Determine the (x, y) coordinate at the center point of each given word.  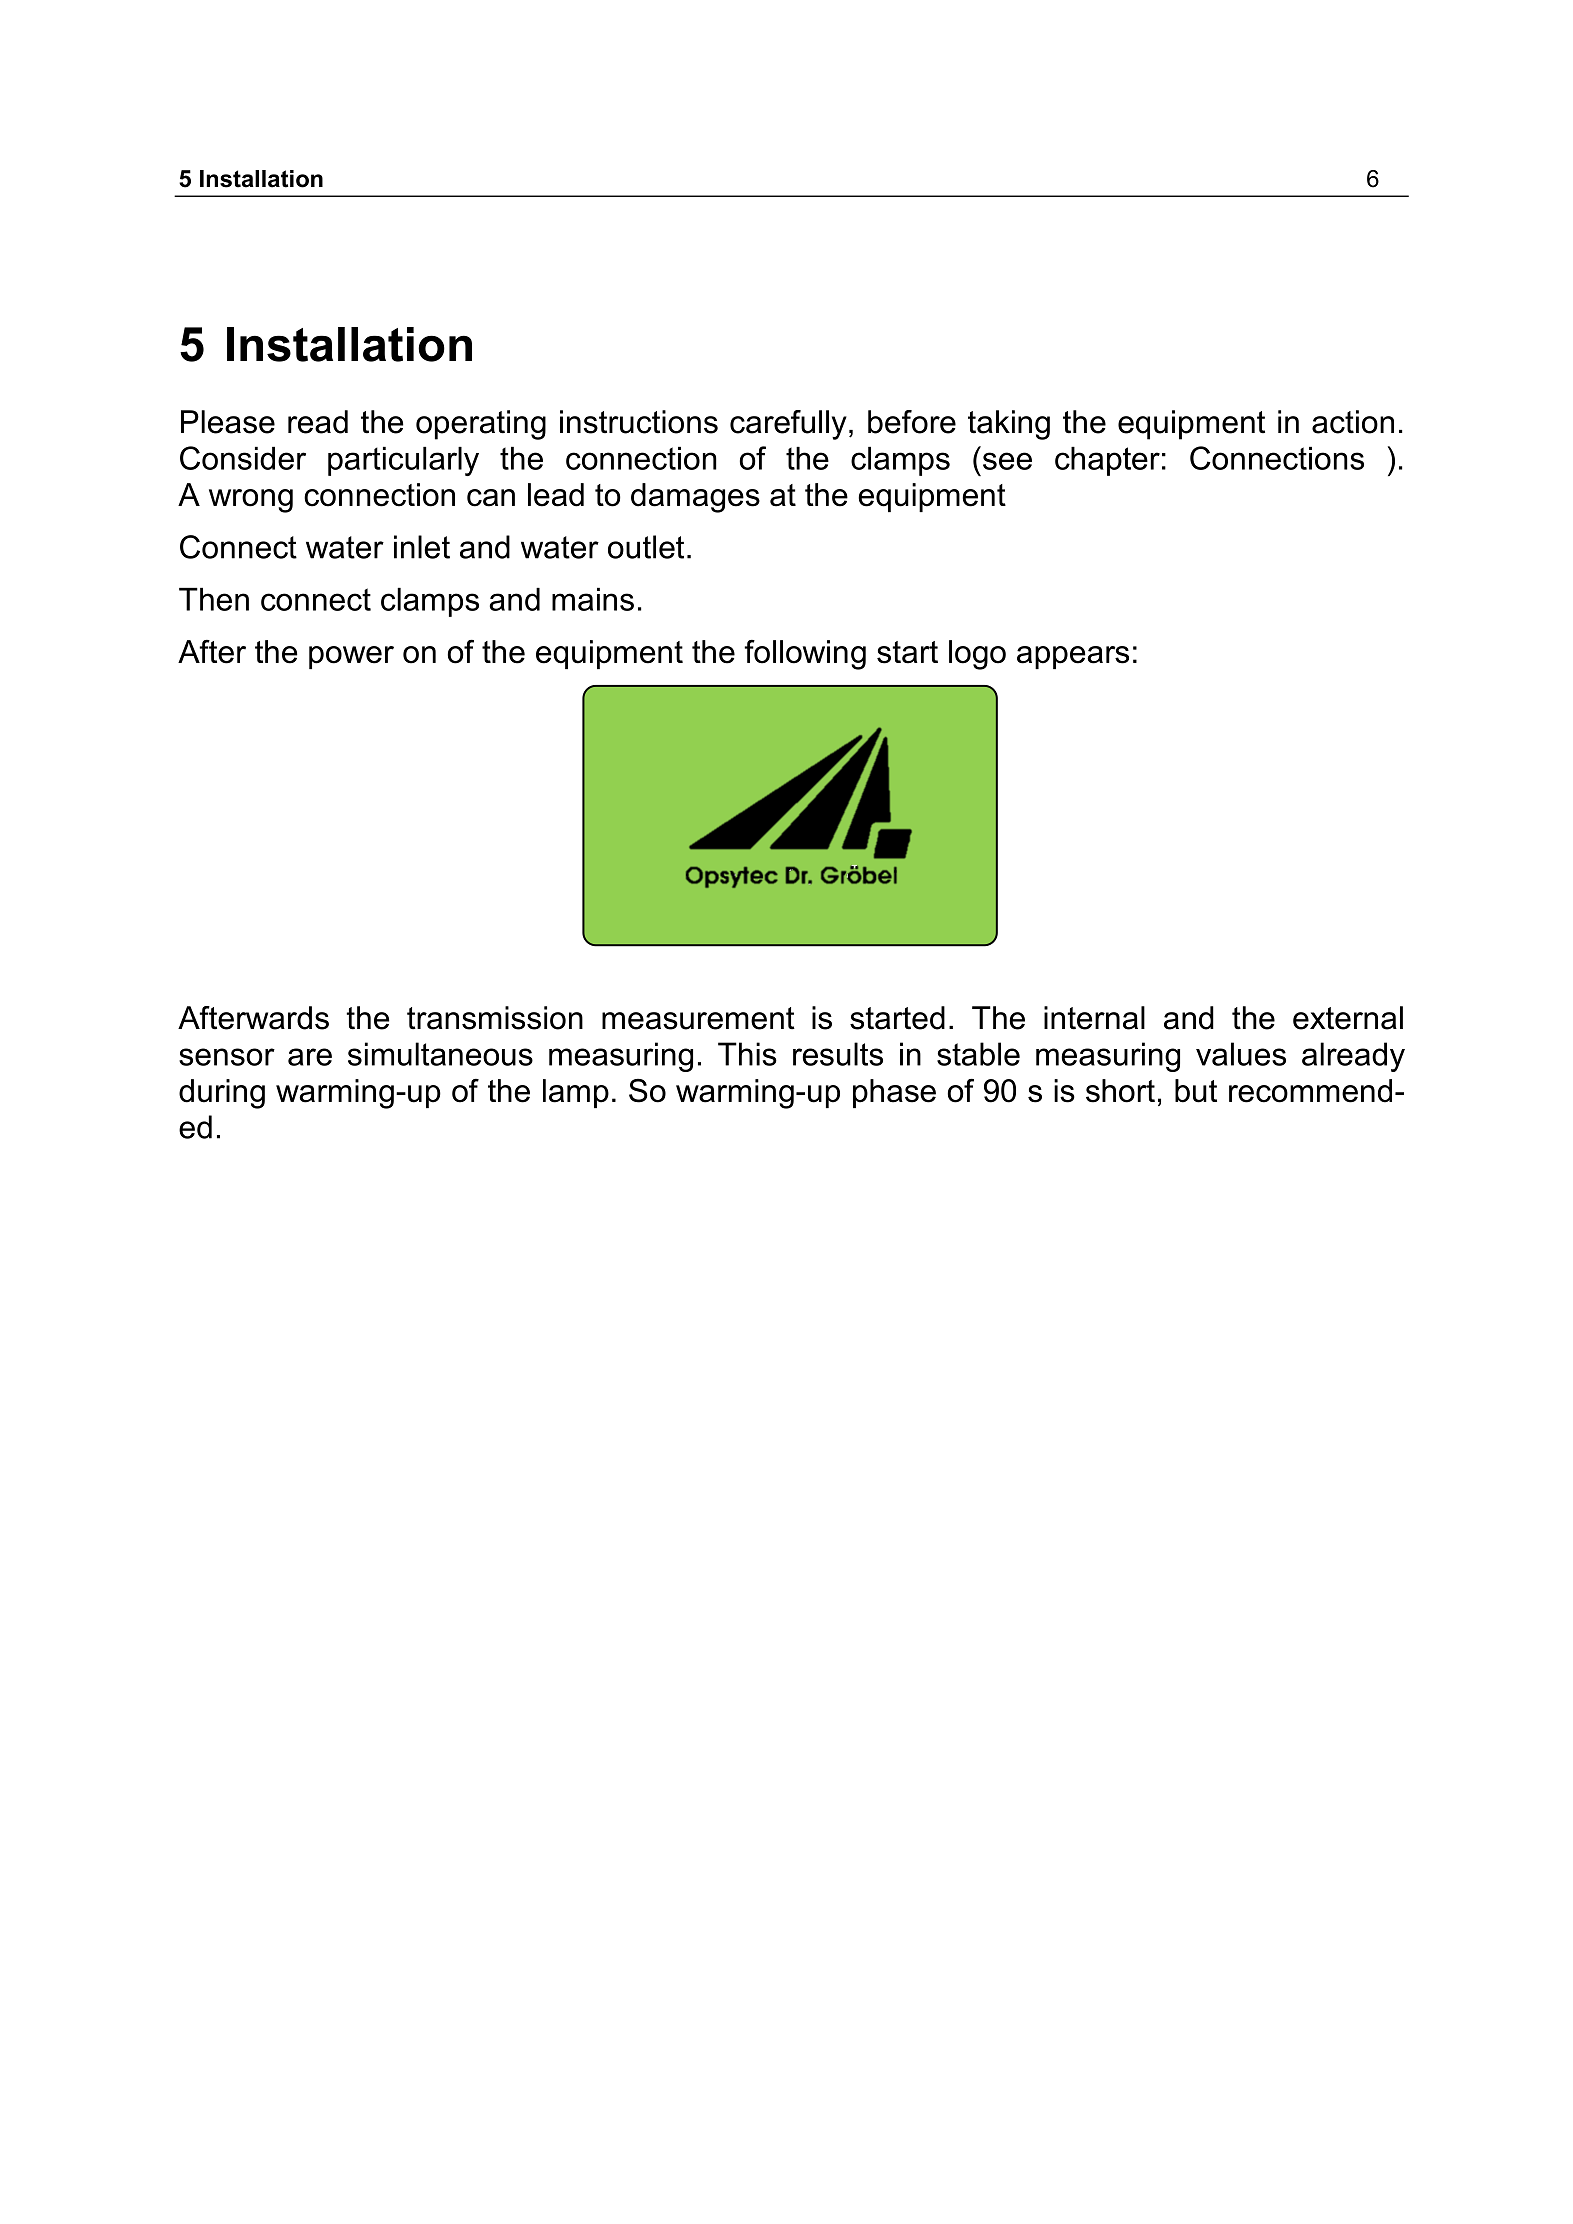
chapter (1107, 461)
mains (593, 599)
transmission (495, 1018)
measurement (698, 1018)
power (351, 657)
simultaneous (440, 1054)
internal (1094, 1018)
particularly (403, 461)
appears (1073, 657)
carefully (788, 425)
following (805, 655)
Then (214, 599)
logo (977, 655)
